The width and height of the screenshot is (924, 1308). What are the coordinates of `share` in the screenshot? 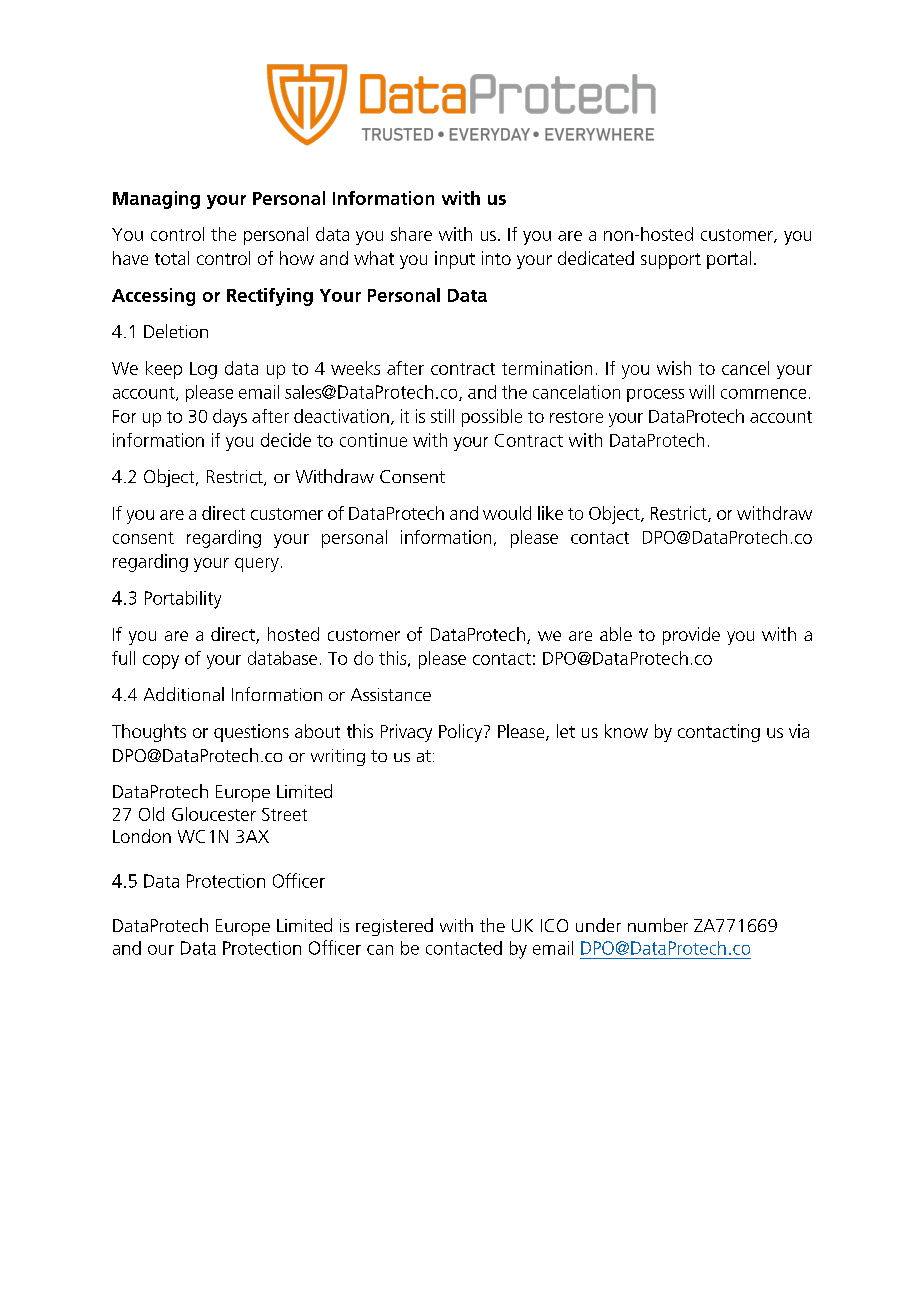 It's located at (411, 234).
